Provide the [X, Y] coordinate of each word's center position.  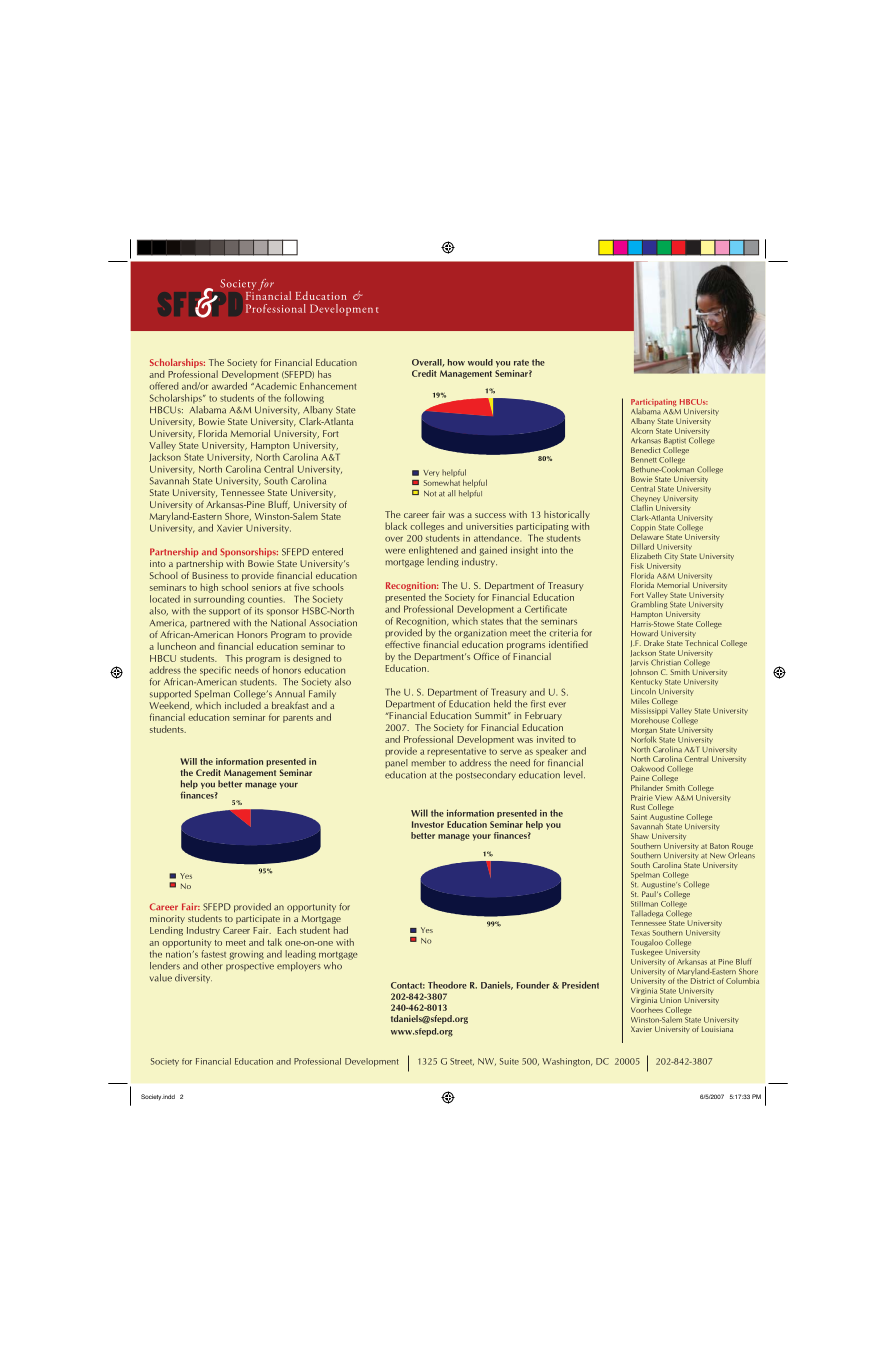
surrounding [219, 600]
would [480, 362]
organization [480, 633]
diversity [193, 978]
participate [258, 919]
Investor [428, 824]
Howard [644, 633]
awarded [229, 386]
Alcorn [642, 429]
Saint [639, 817]
